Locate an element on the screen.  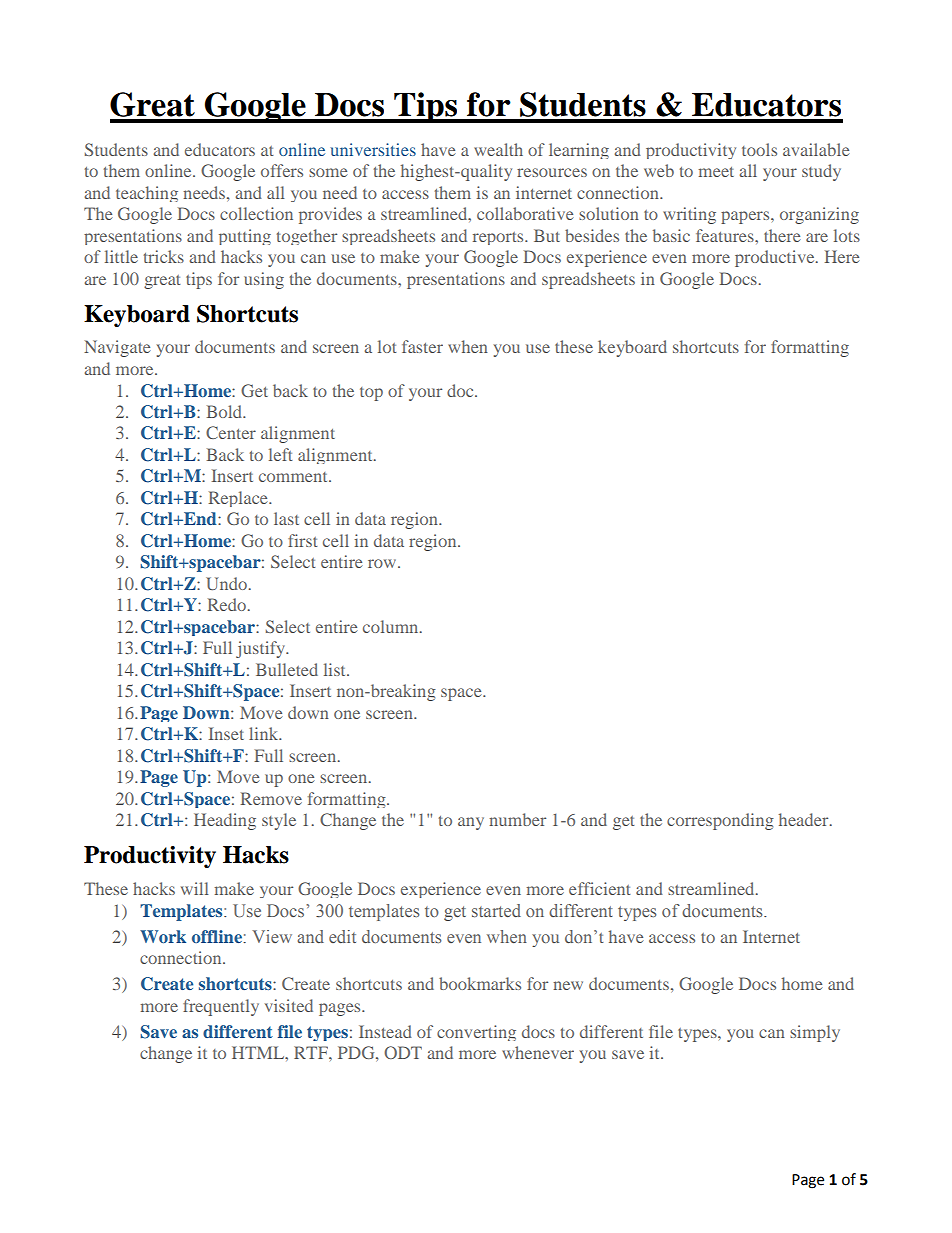
header is located at coordinates (805, 819).
